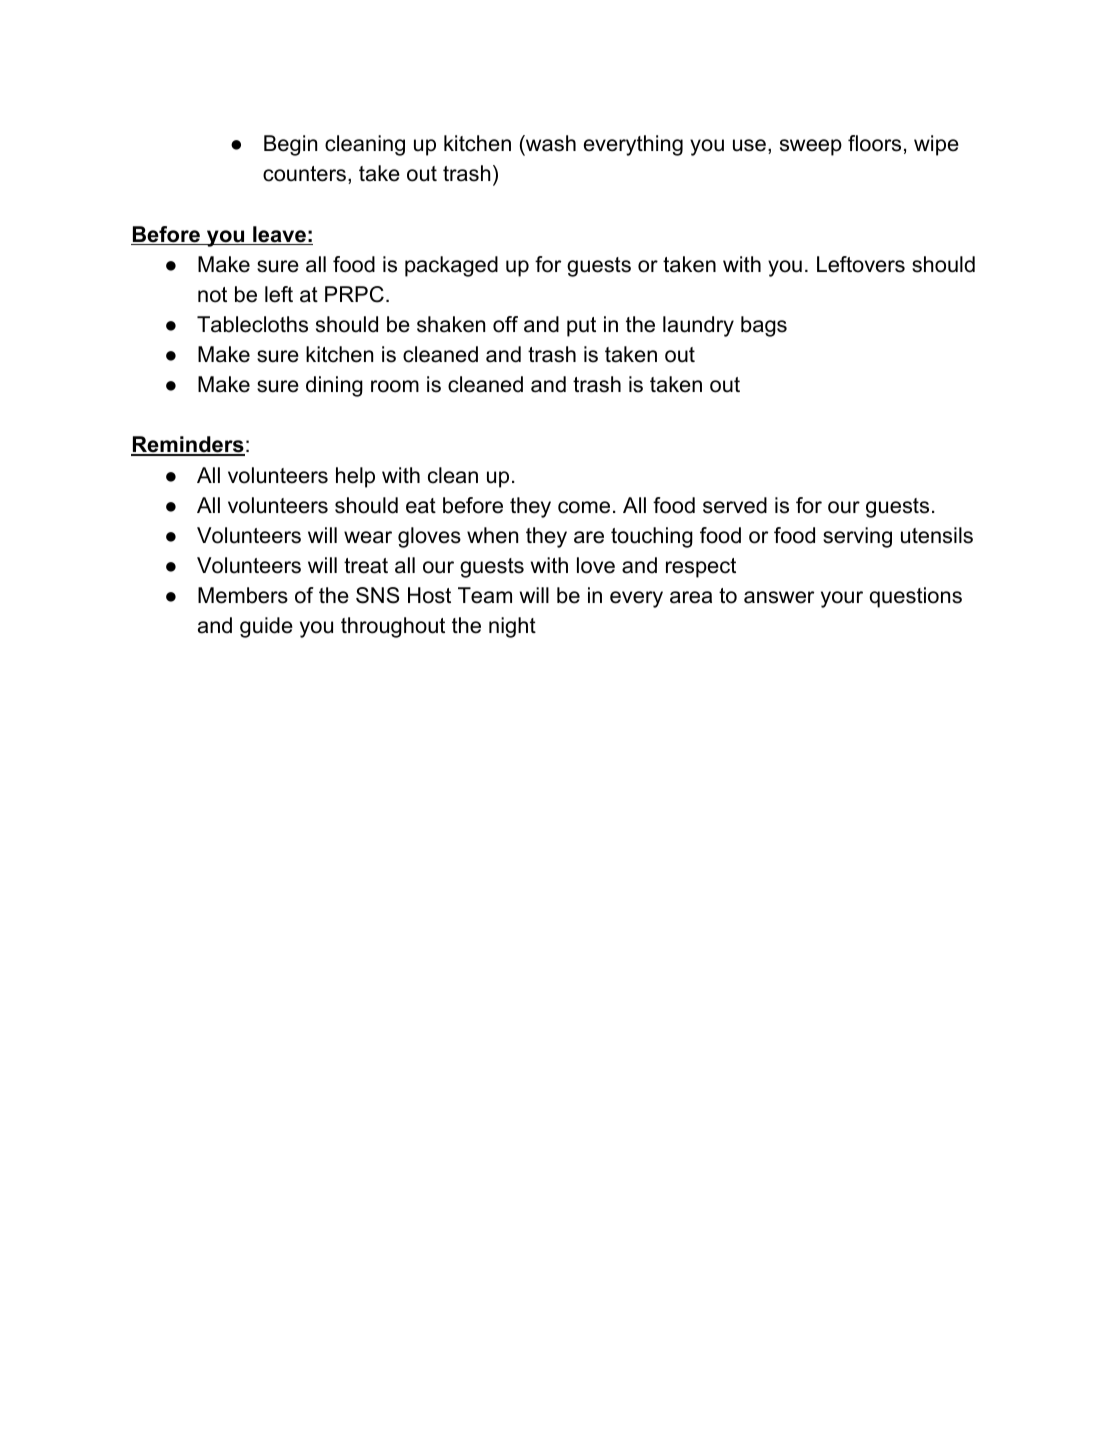  I want to click on guide, so click(266, 627).
